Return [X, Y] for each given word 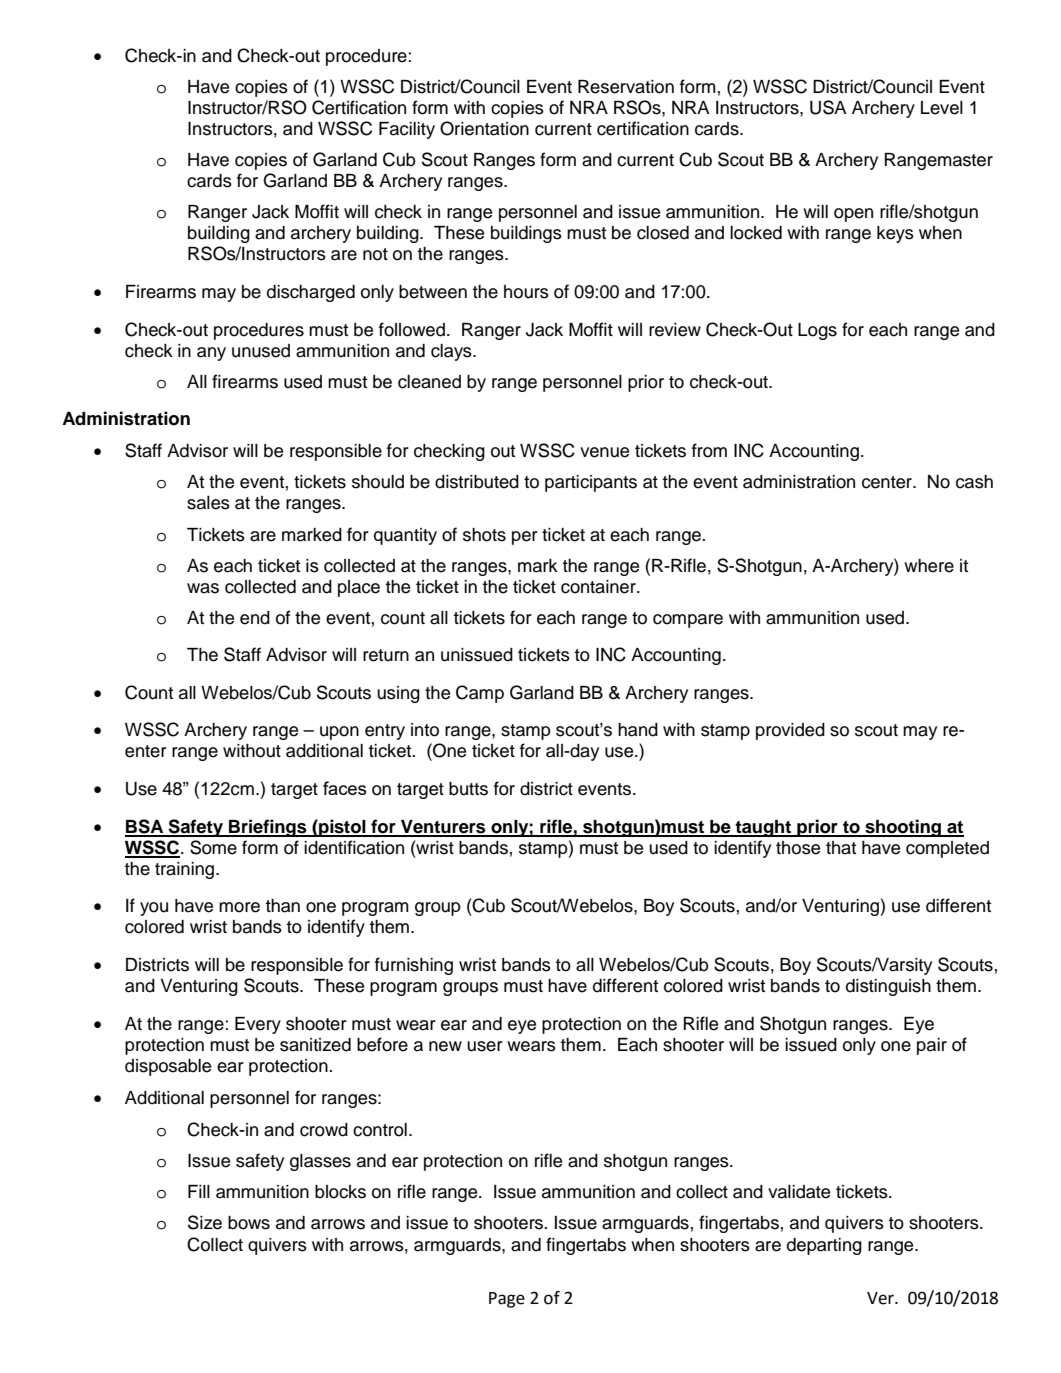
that [841, 848]
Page [507, 1300]
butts [468, 789]
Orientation [484, 128]
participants [591, 483]
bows [249, 1223]
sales [208, 503]
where [929, 566]
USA [828, 107]
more [239, 907]
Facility [407, 130]
